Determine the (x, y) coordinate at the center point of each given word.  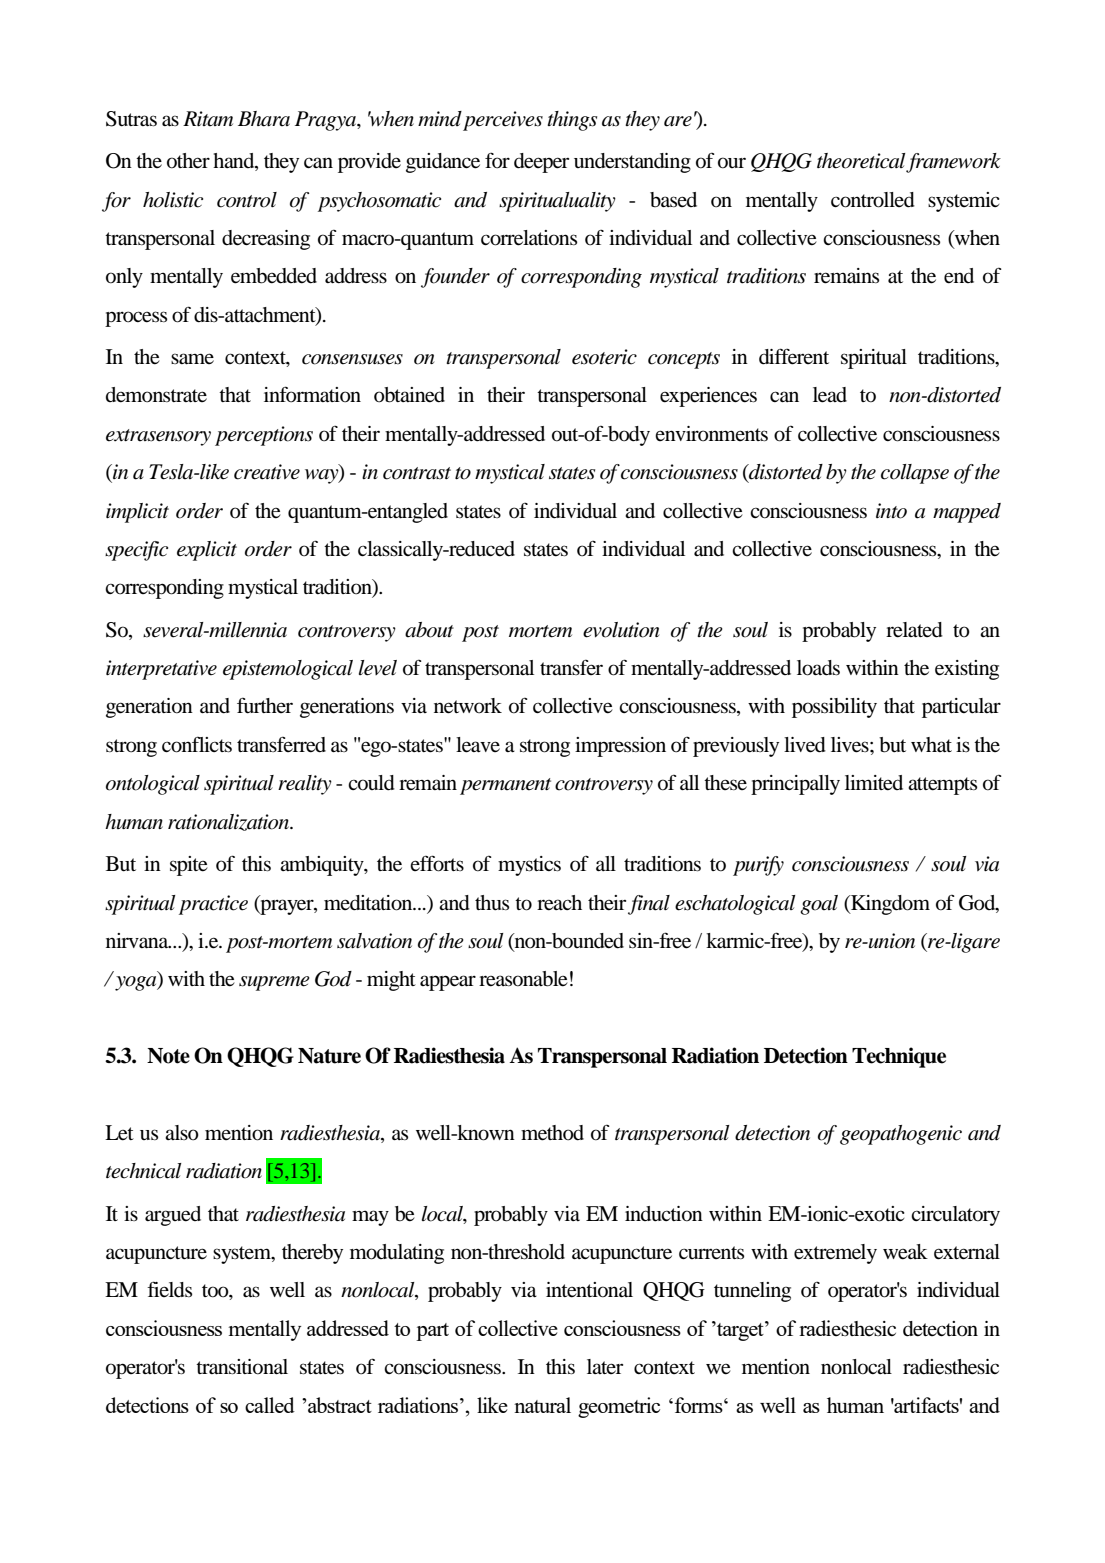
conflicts (197, 744)
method (552, 1133)
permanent (505, 786)
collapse (915, 474)
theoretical (862, 162)
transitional (242, 1367)
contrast (417, 473)
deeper (541, 163)
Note (168, 1056)
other (188, 161)
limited (874, 783)
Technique (899, 1057)
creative (267, 472)
